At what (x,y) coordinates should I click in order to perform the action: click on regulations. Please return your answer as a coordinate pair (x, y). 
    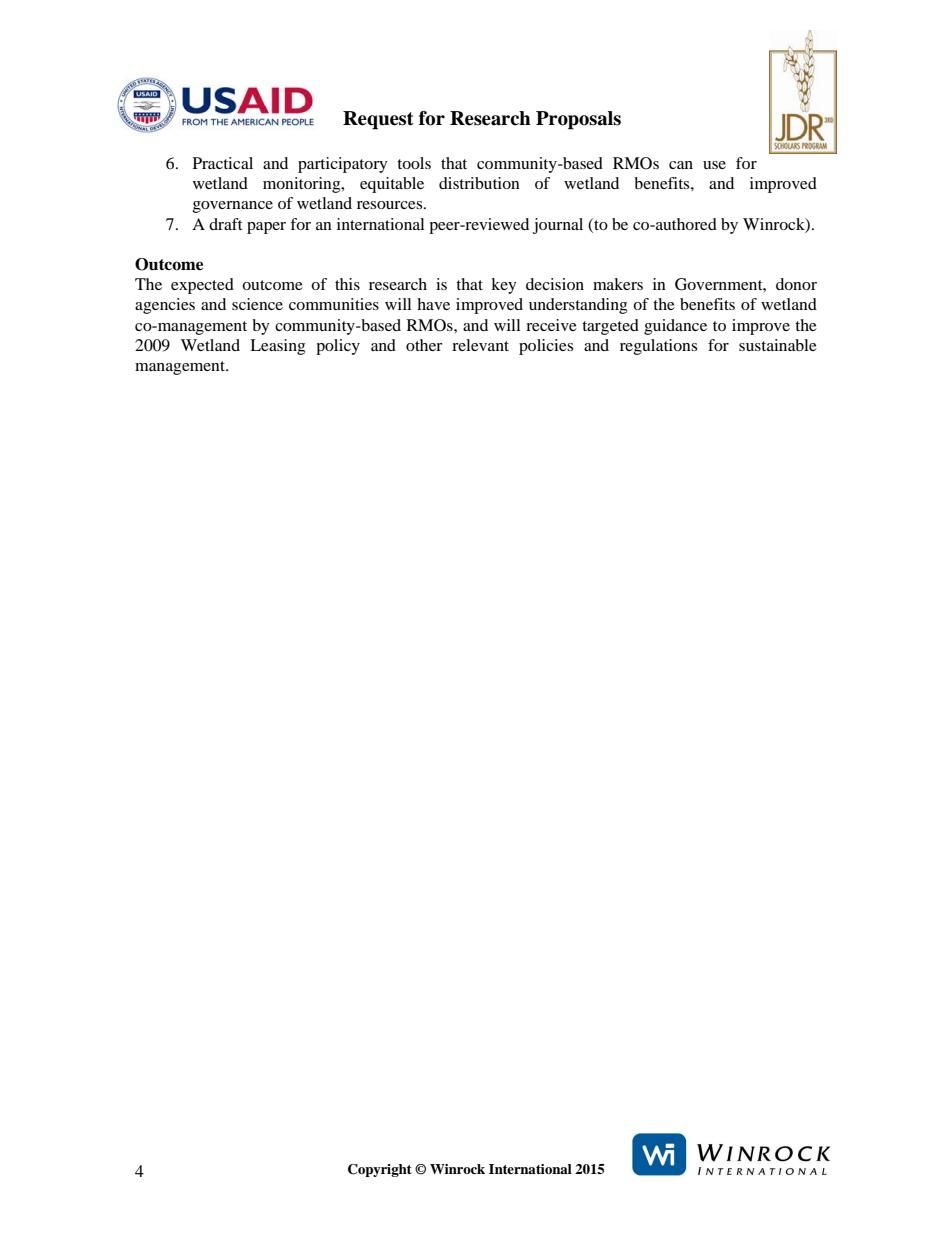
    Looking at the image, I should click on (658, 347).
